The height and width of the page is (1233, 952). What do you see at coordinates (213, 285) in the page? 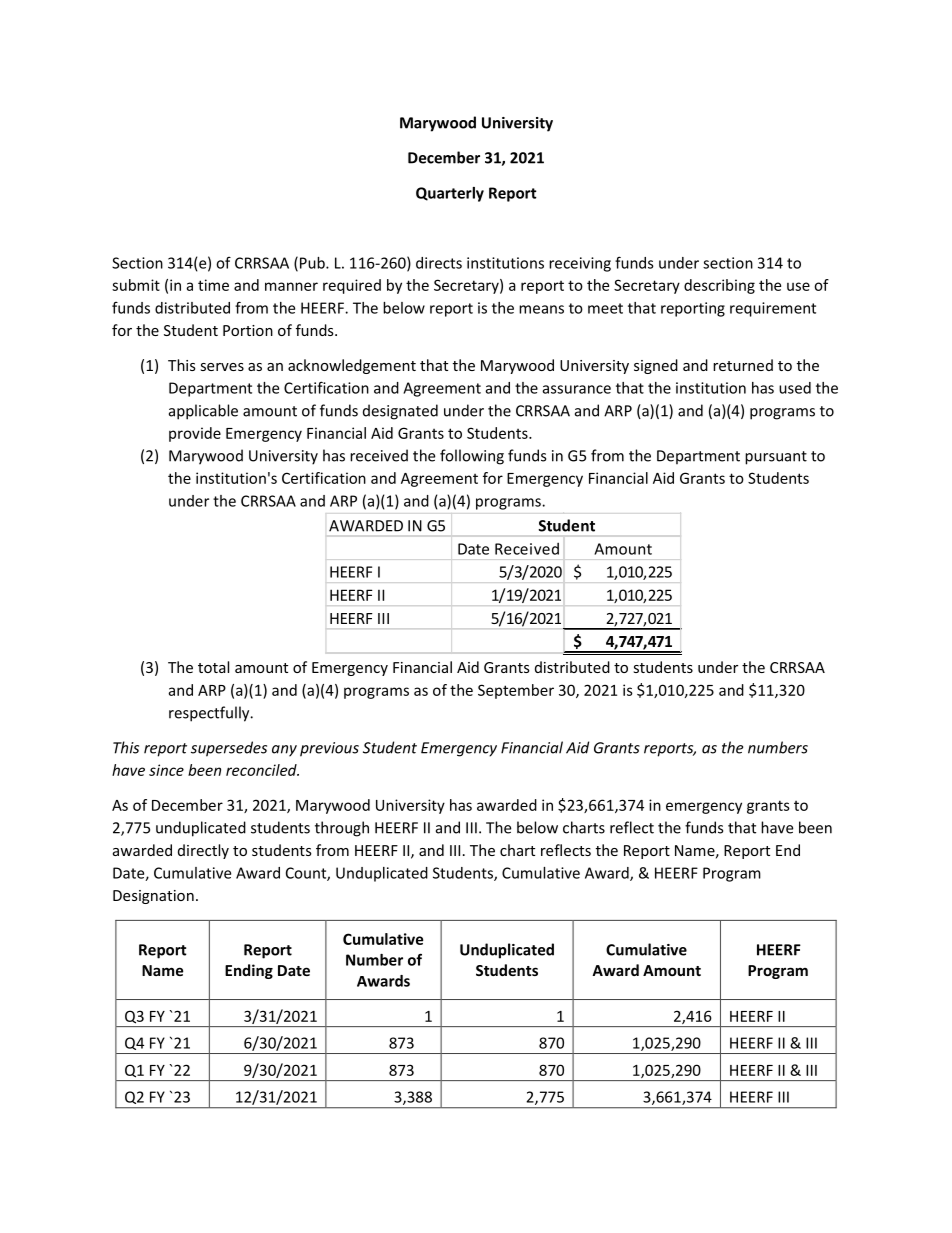
I see `time` at bounding box center [213, 285].
